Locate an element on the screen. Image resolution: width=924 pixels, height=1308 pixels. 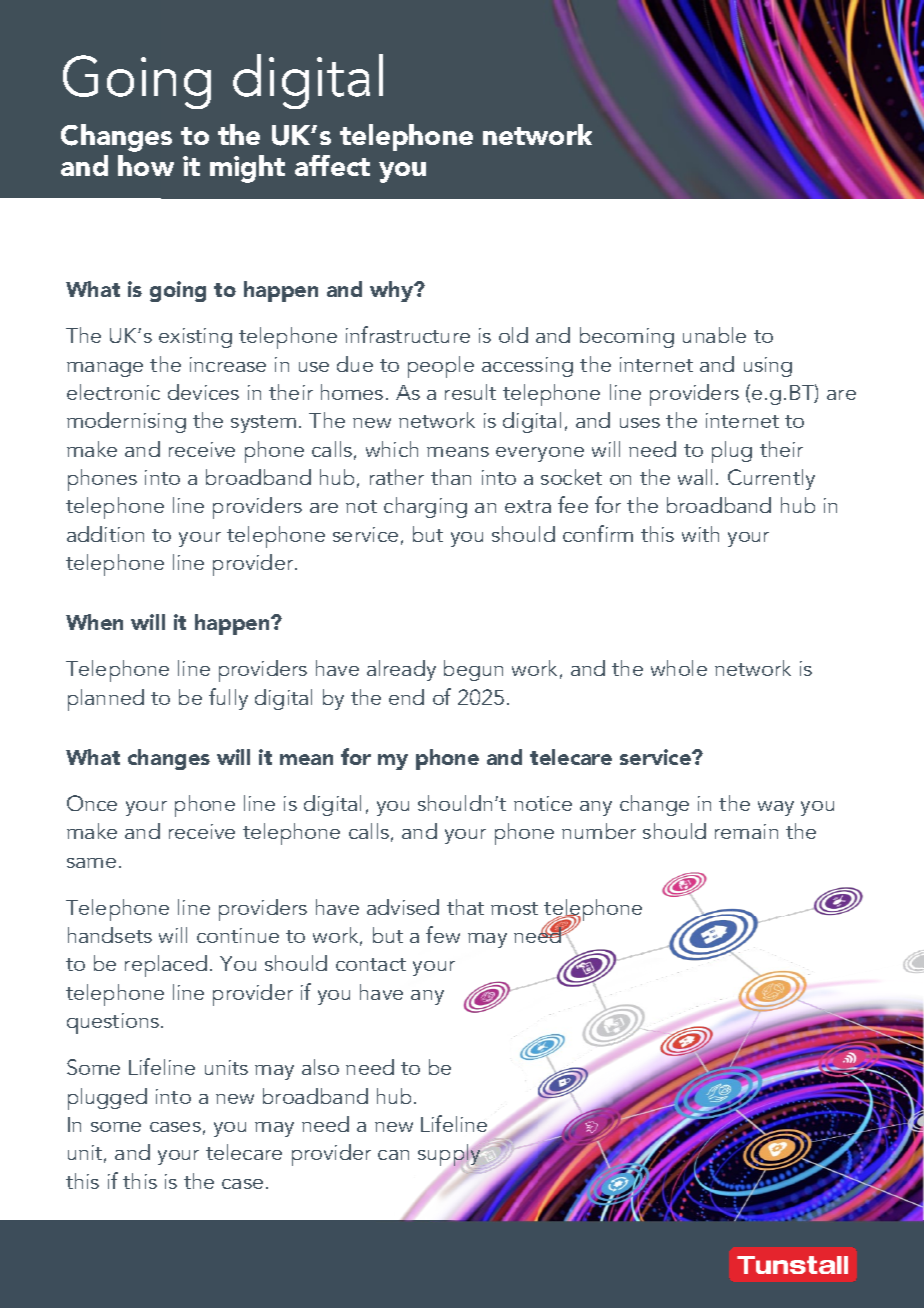
affect is located at coordinates (332, 165).
